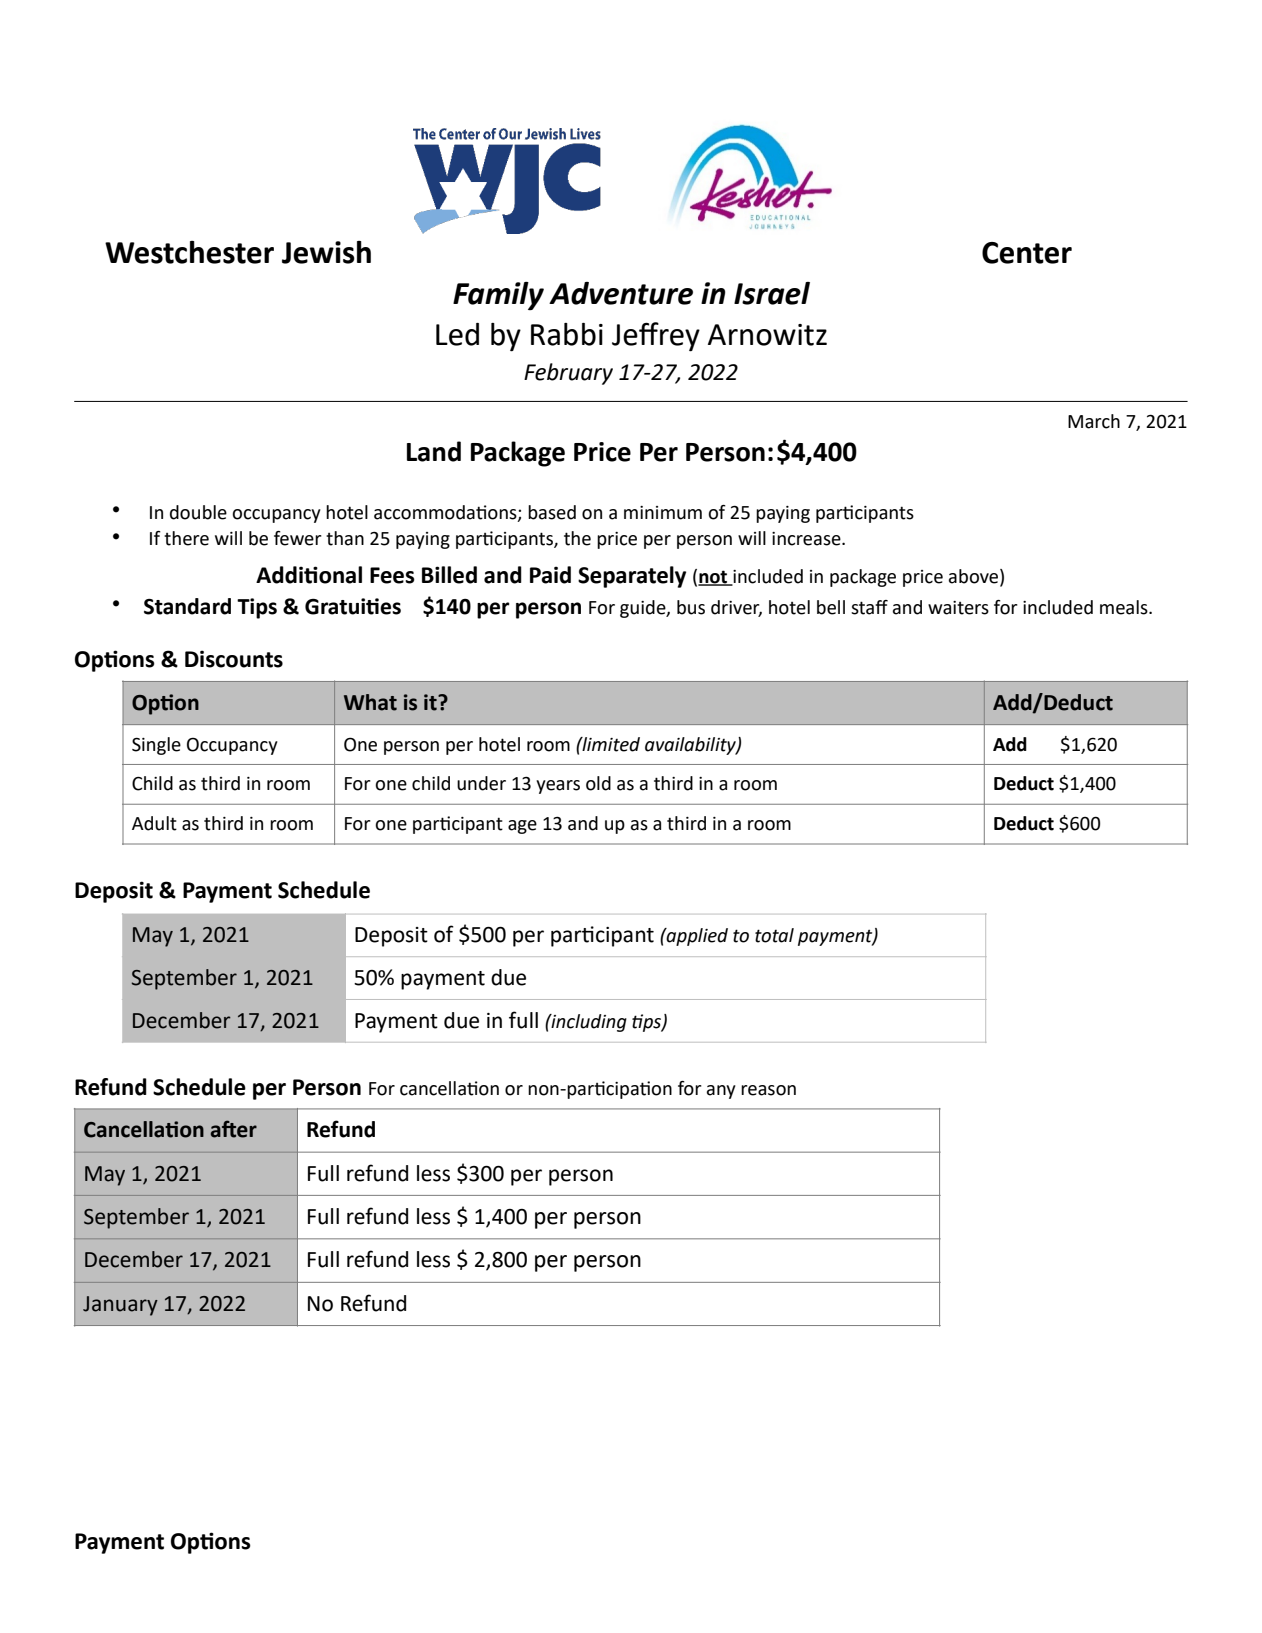 The height and width of the screenshot is (1633, 1262). Describe the element at coordinates (481, 783) in the screenshot. I see `under` at that location.
